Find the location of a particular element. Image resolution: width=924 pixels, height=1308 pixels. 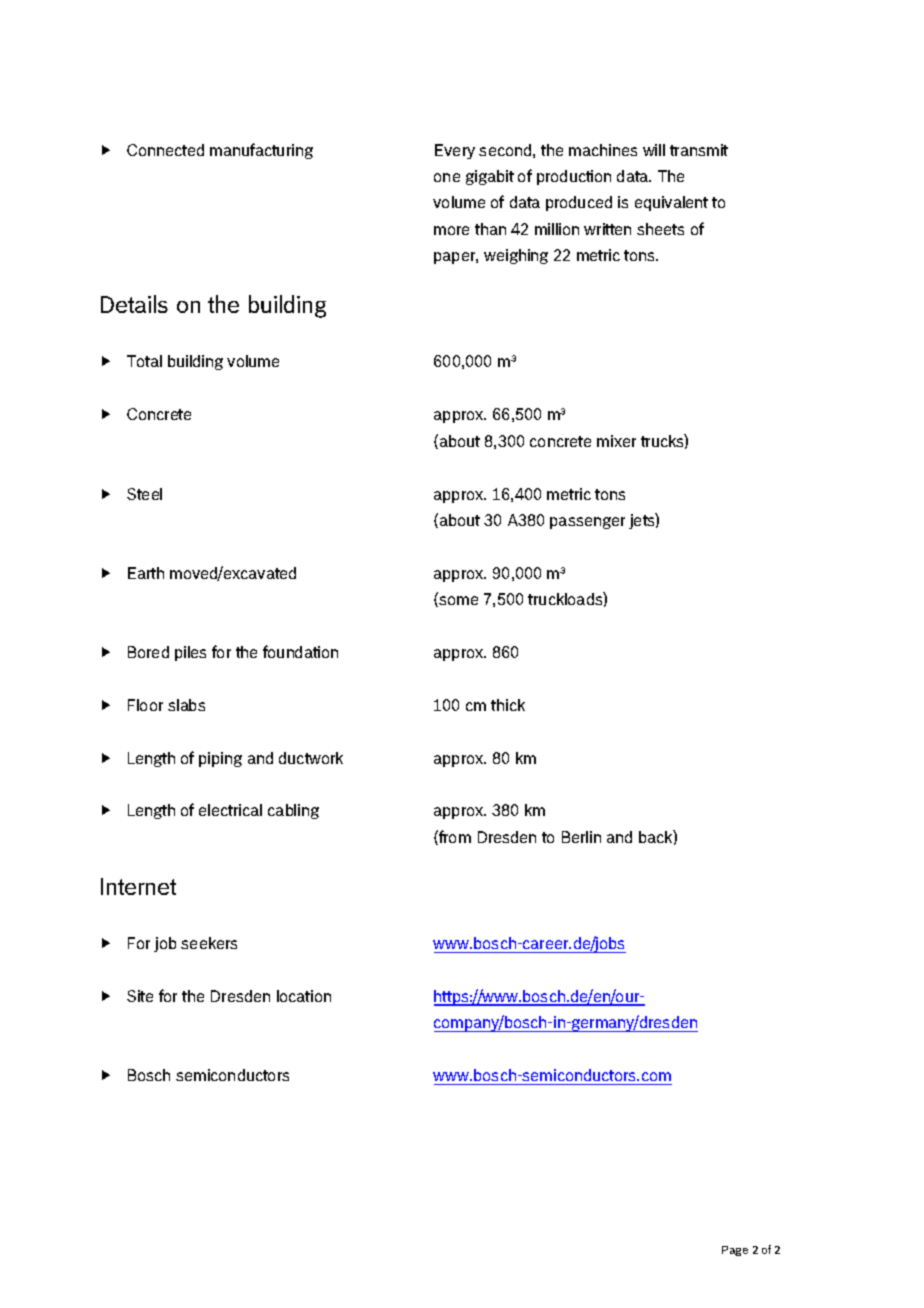

seekers is located at coordinates (209, 943).
